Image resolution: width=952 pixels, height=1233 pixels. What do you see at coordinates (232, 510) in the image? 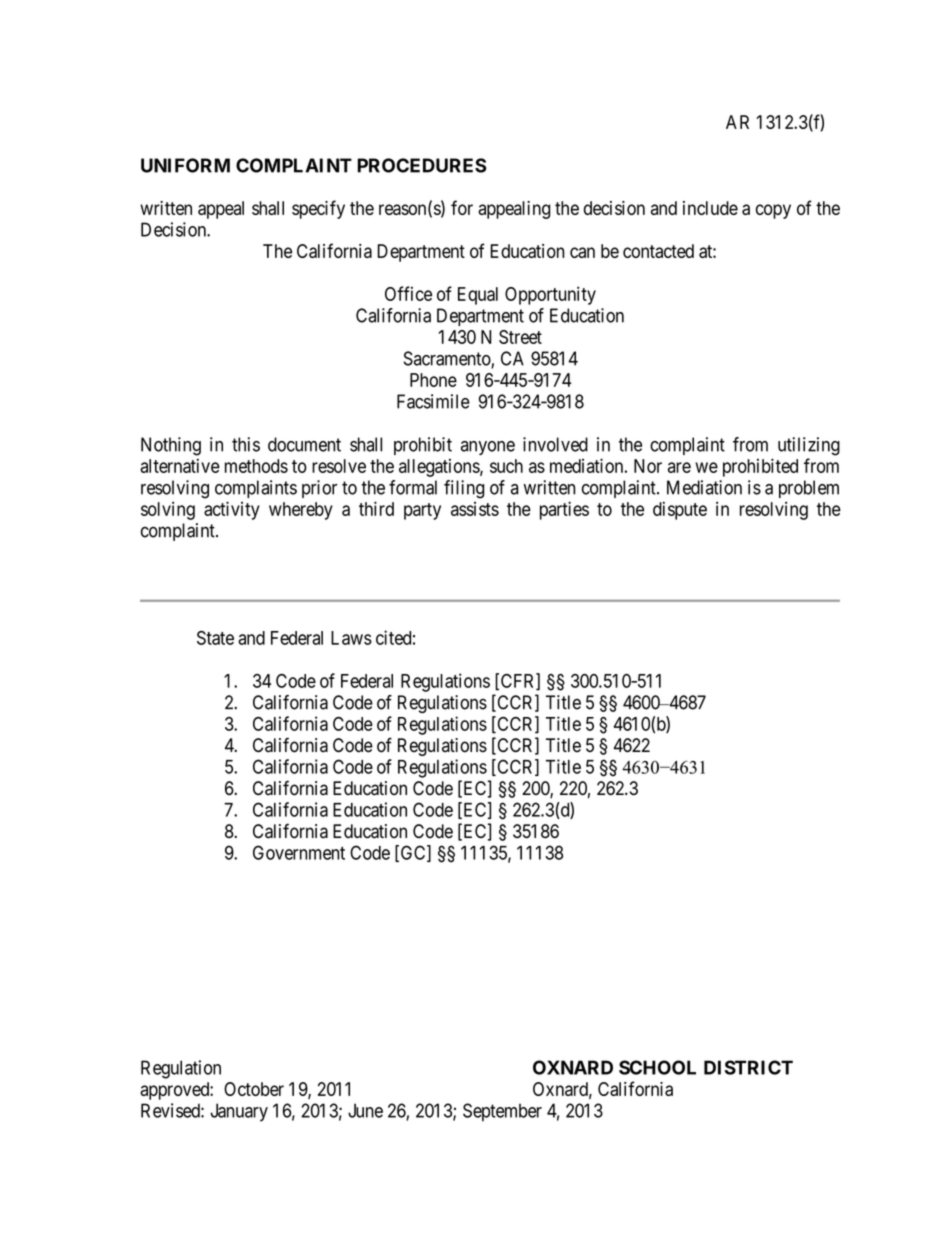
I see `activity` at bounding box center [232, 510].
